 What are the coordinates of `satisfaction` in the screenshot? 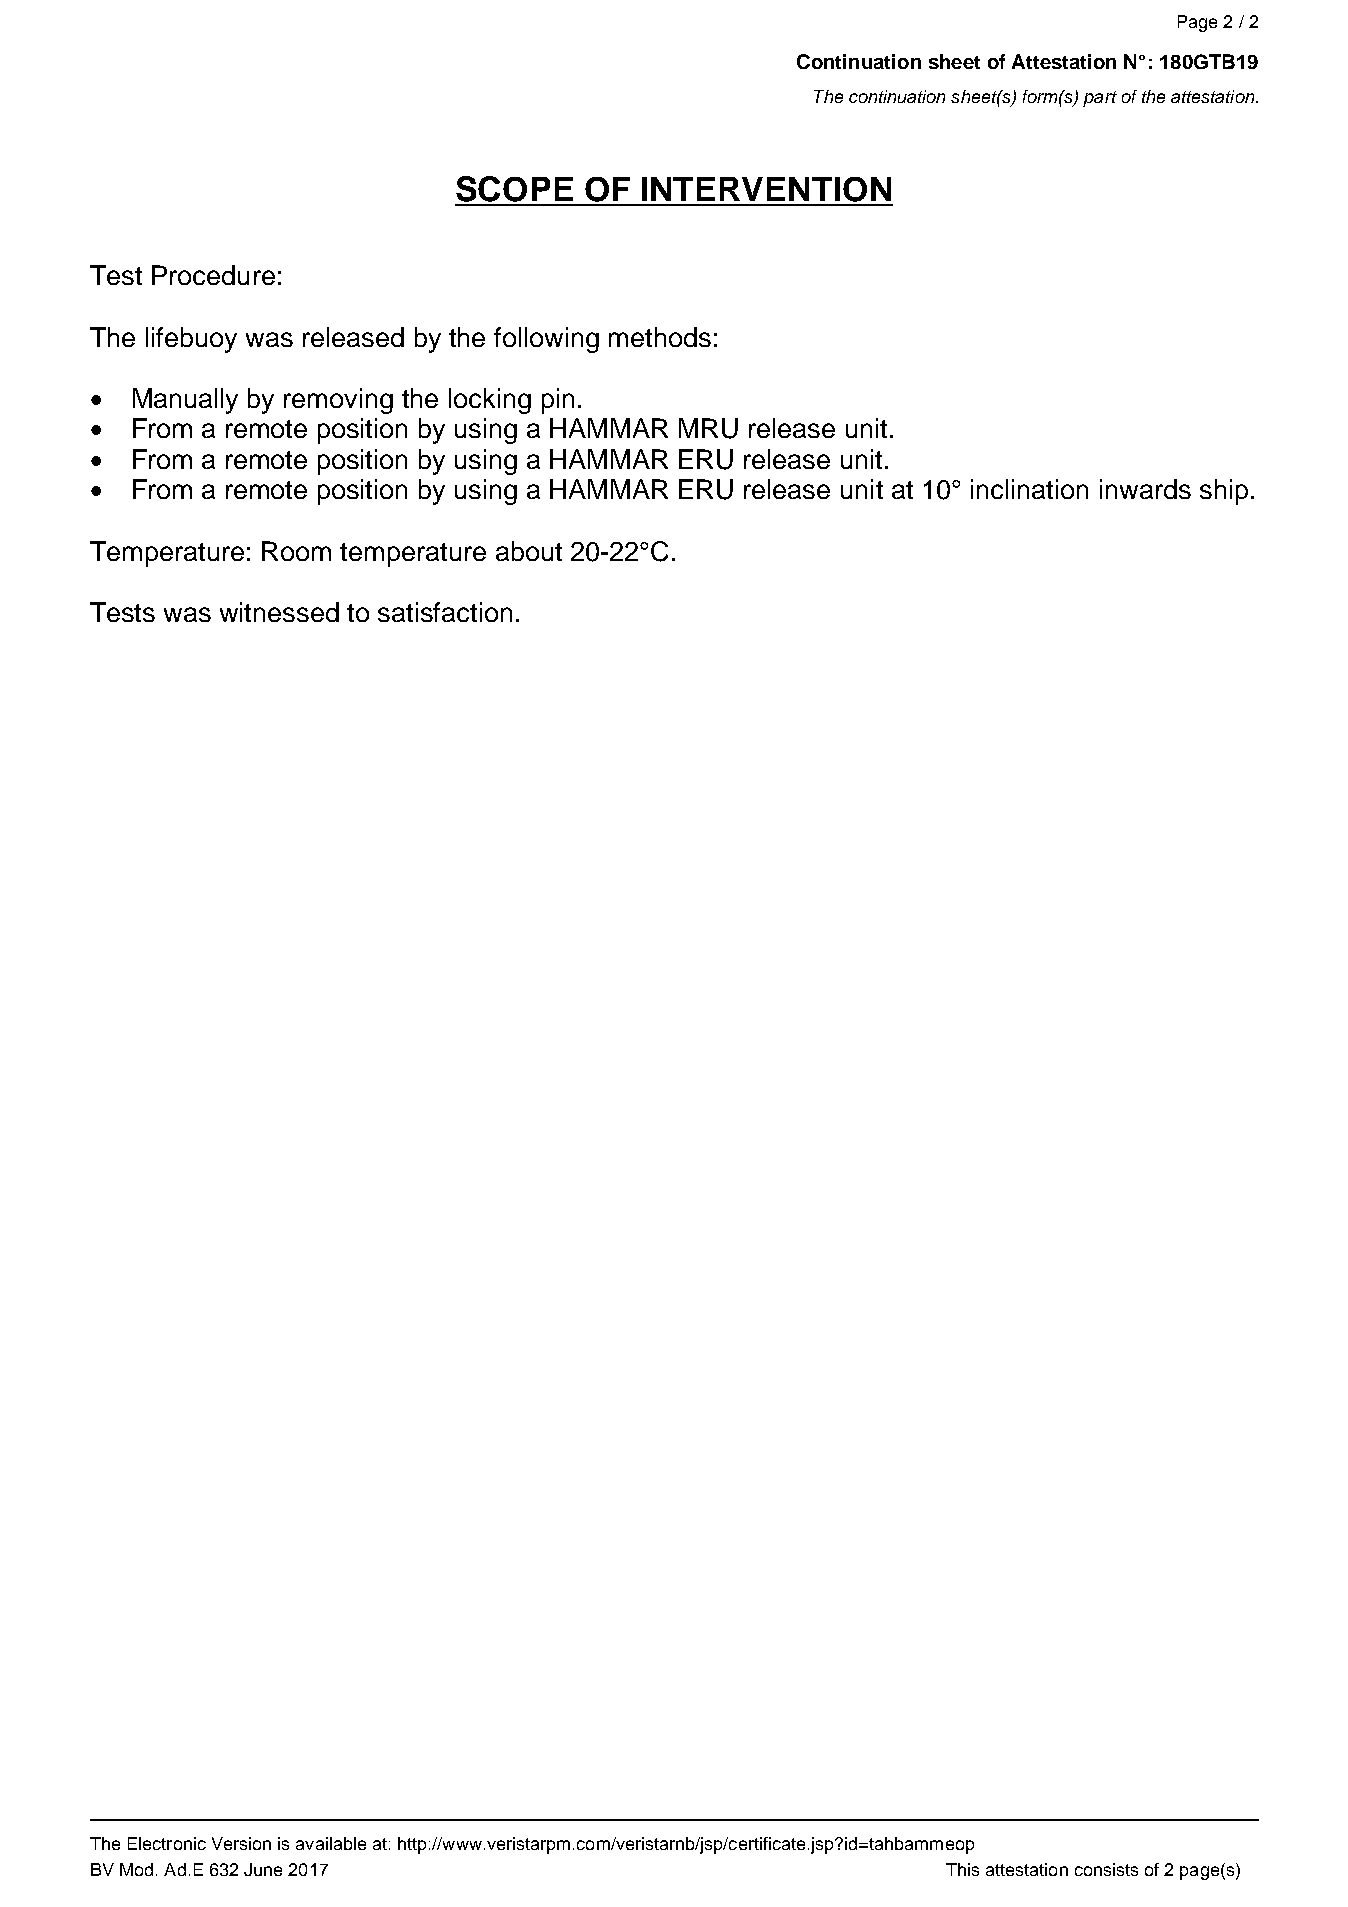 It's located at (445, 612).
